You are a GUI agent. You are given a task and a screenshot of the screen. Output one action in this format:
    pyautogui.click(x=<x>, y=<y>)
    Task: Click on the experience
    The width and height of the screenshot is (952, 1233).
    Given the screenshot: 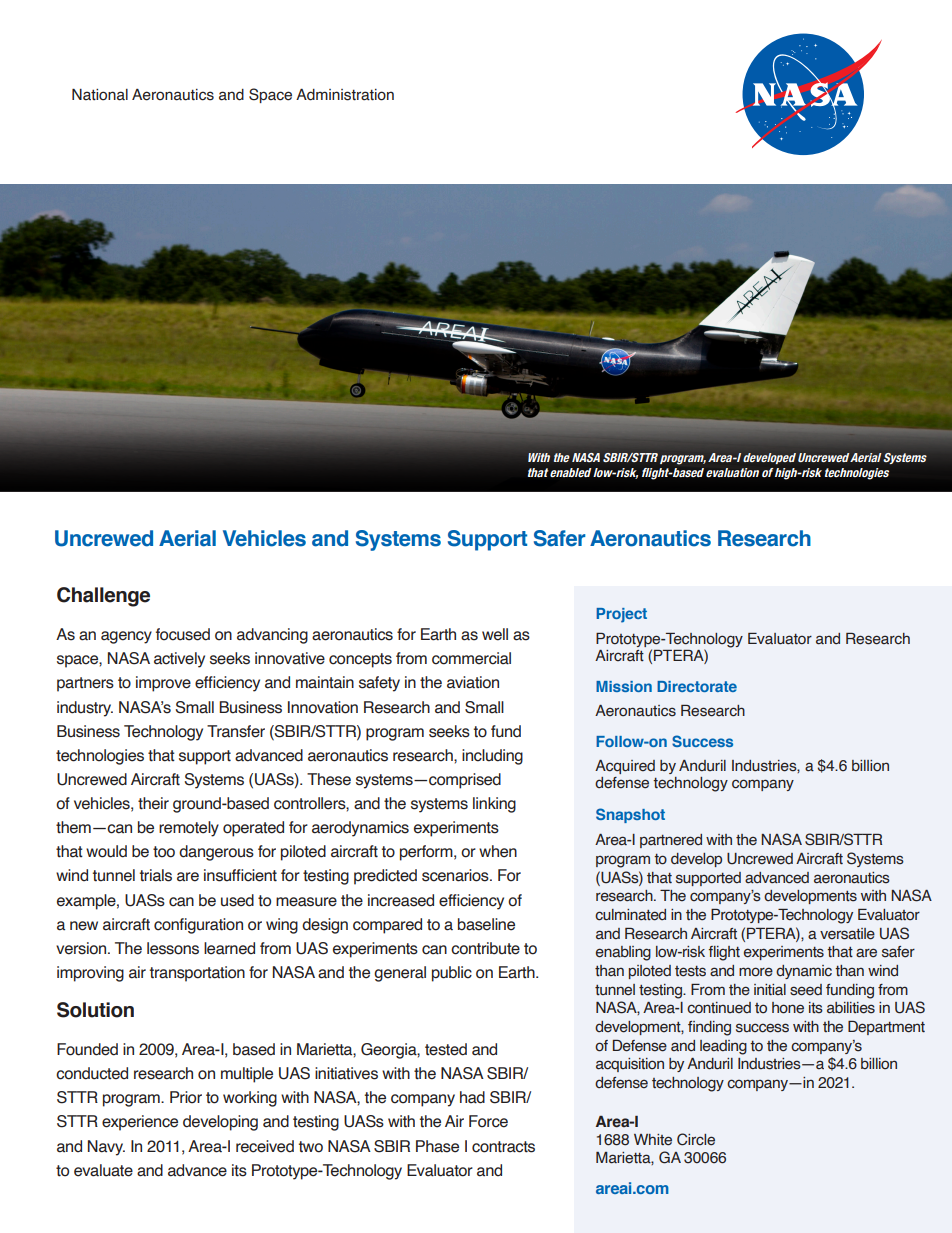 What is the action you would take?
    pyautogui.click(x=140, y=1123)
